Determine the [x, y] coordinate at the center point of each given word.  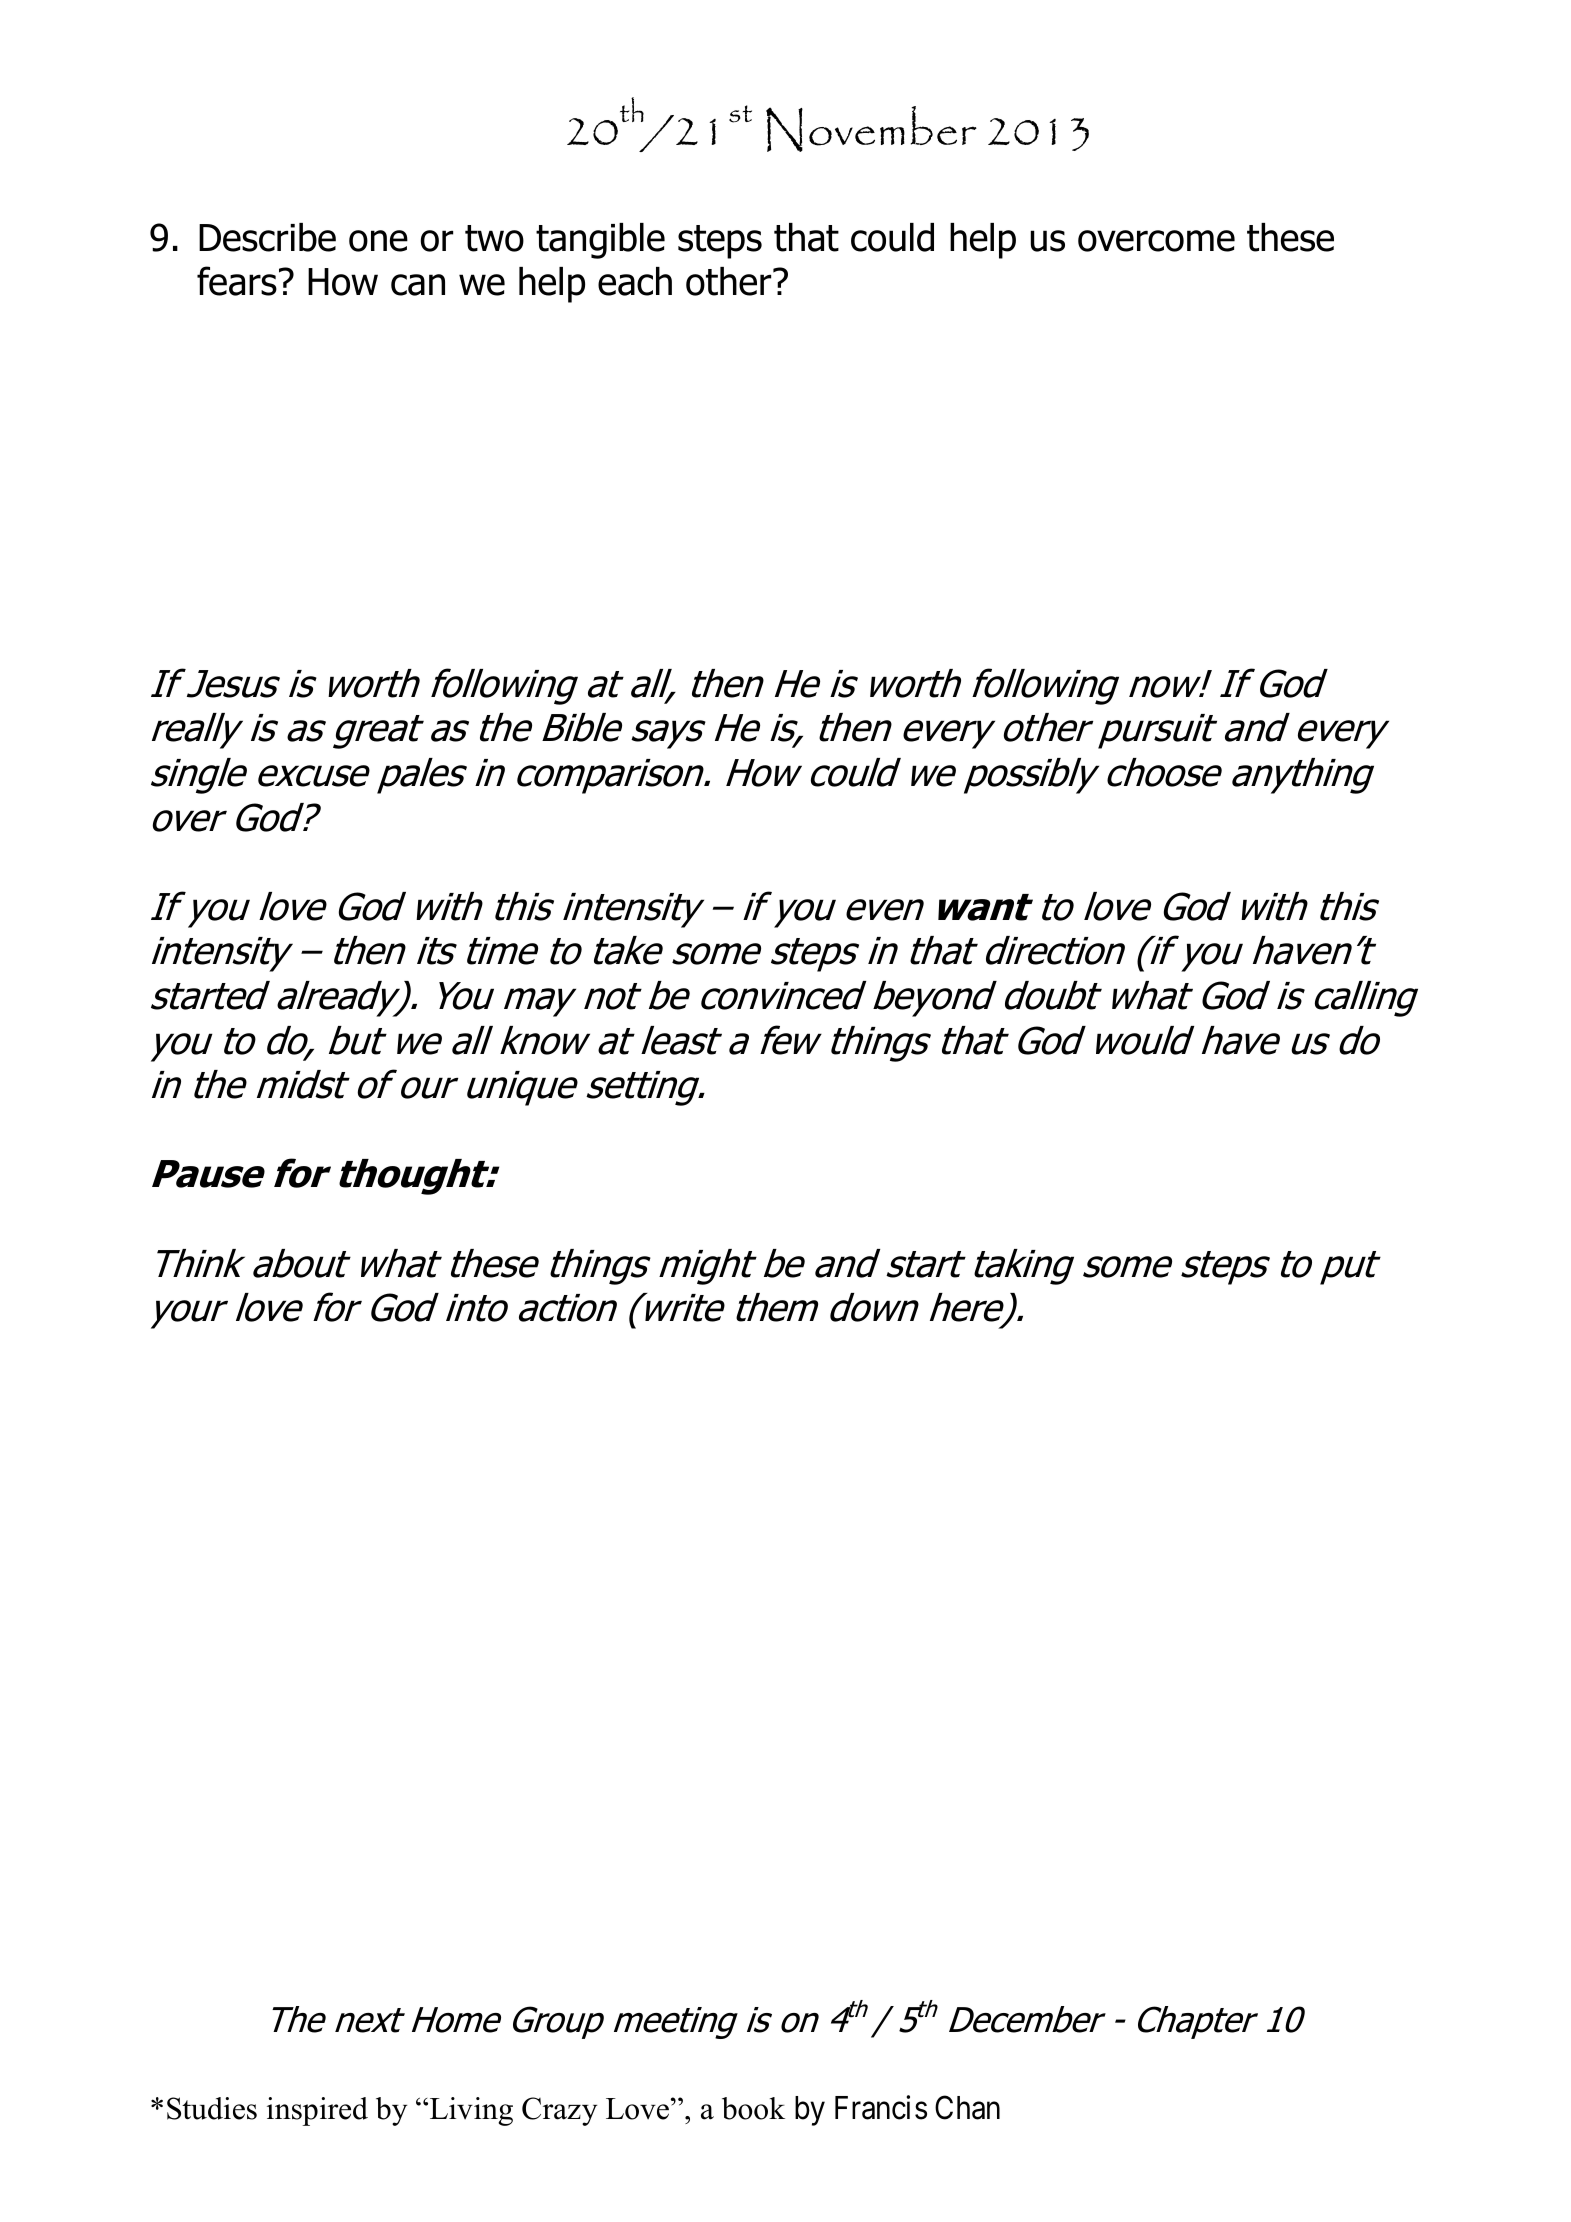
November [871, 129]
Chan [967, 2107]
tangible [600, 241]
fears [237, 281]
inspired [317, 2111]
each [635, 281]
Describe [267, 237]
